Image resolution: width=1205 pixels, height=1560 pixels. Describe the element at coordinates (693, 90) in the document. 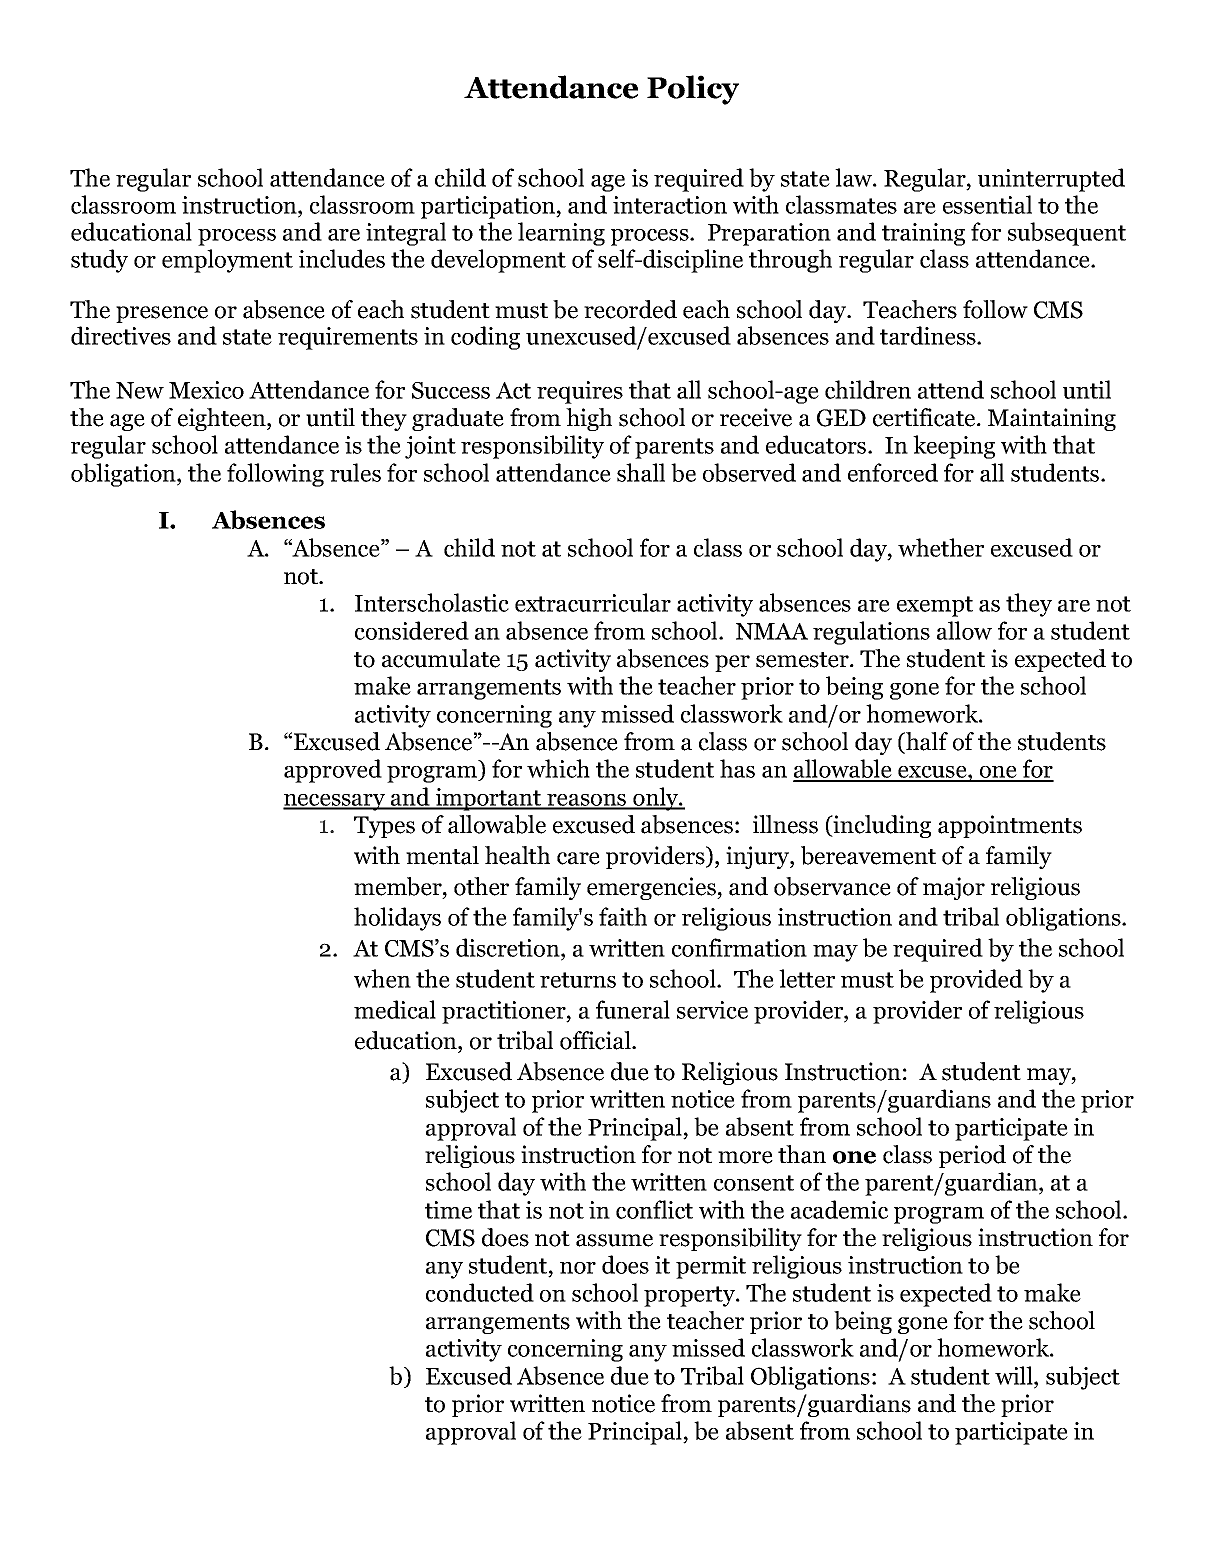

I see `Policy` at that location.
